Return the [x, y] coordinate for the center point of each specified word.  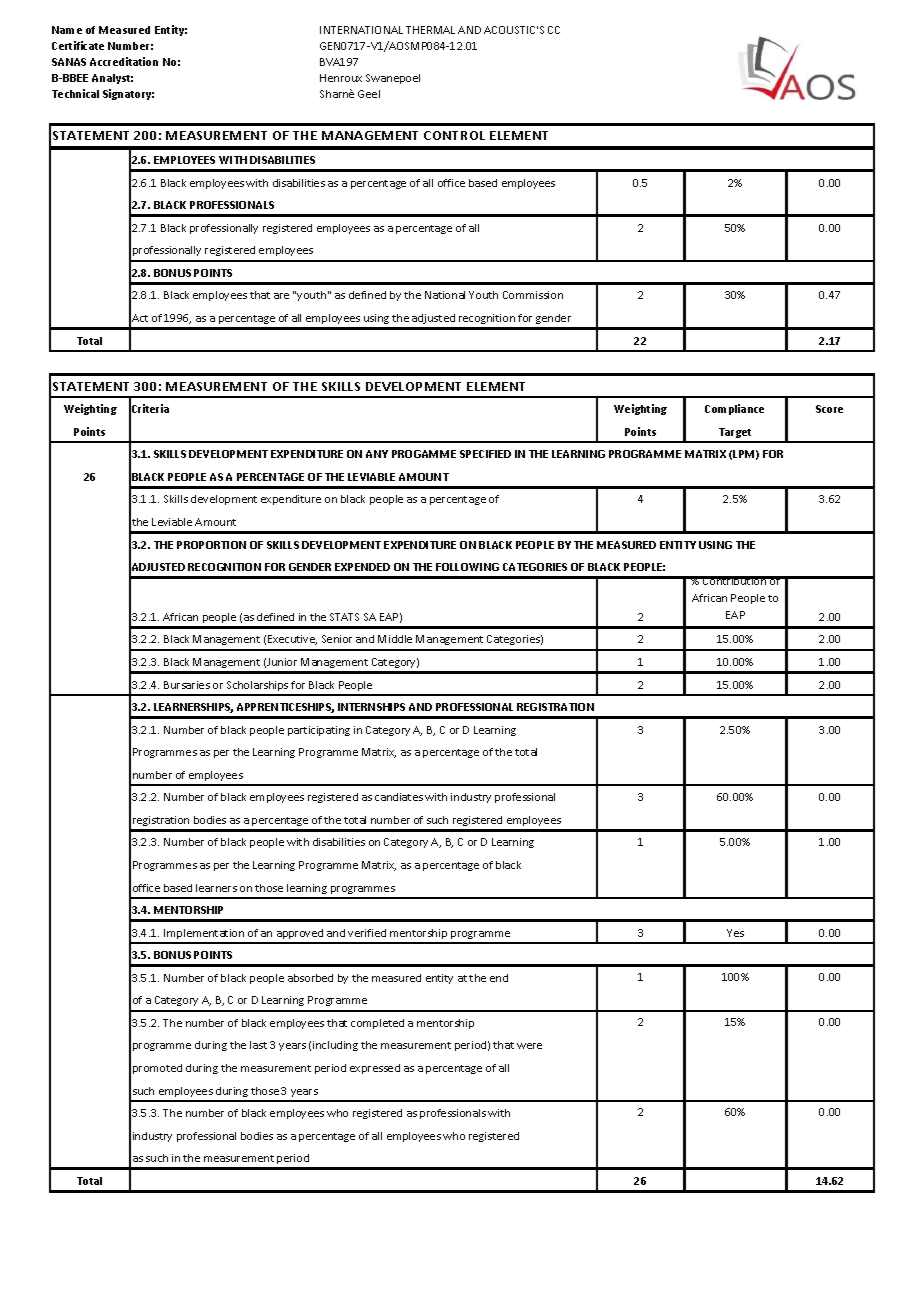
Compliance [734, 409]
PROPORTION [211, 545]
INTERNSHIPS [371, 707]
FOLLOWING [467, 567]
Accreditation [124, 61]
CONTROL [454, 135]
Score [829, 409]
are [281, 296]
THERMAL [430, 30]
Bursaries [187, 685]
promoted [157, 1069]
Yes [735, 933]
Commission [533, 295]
